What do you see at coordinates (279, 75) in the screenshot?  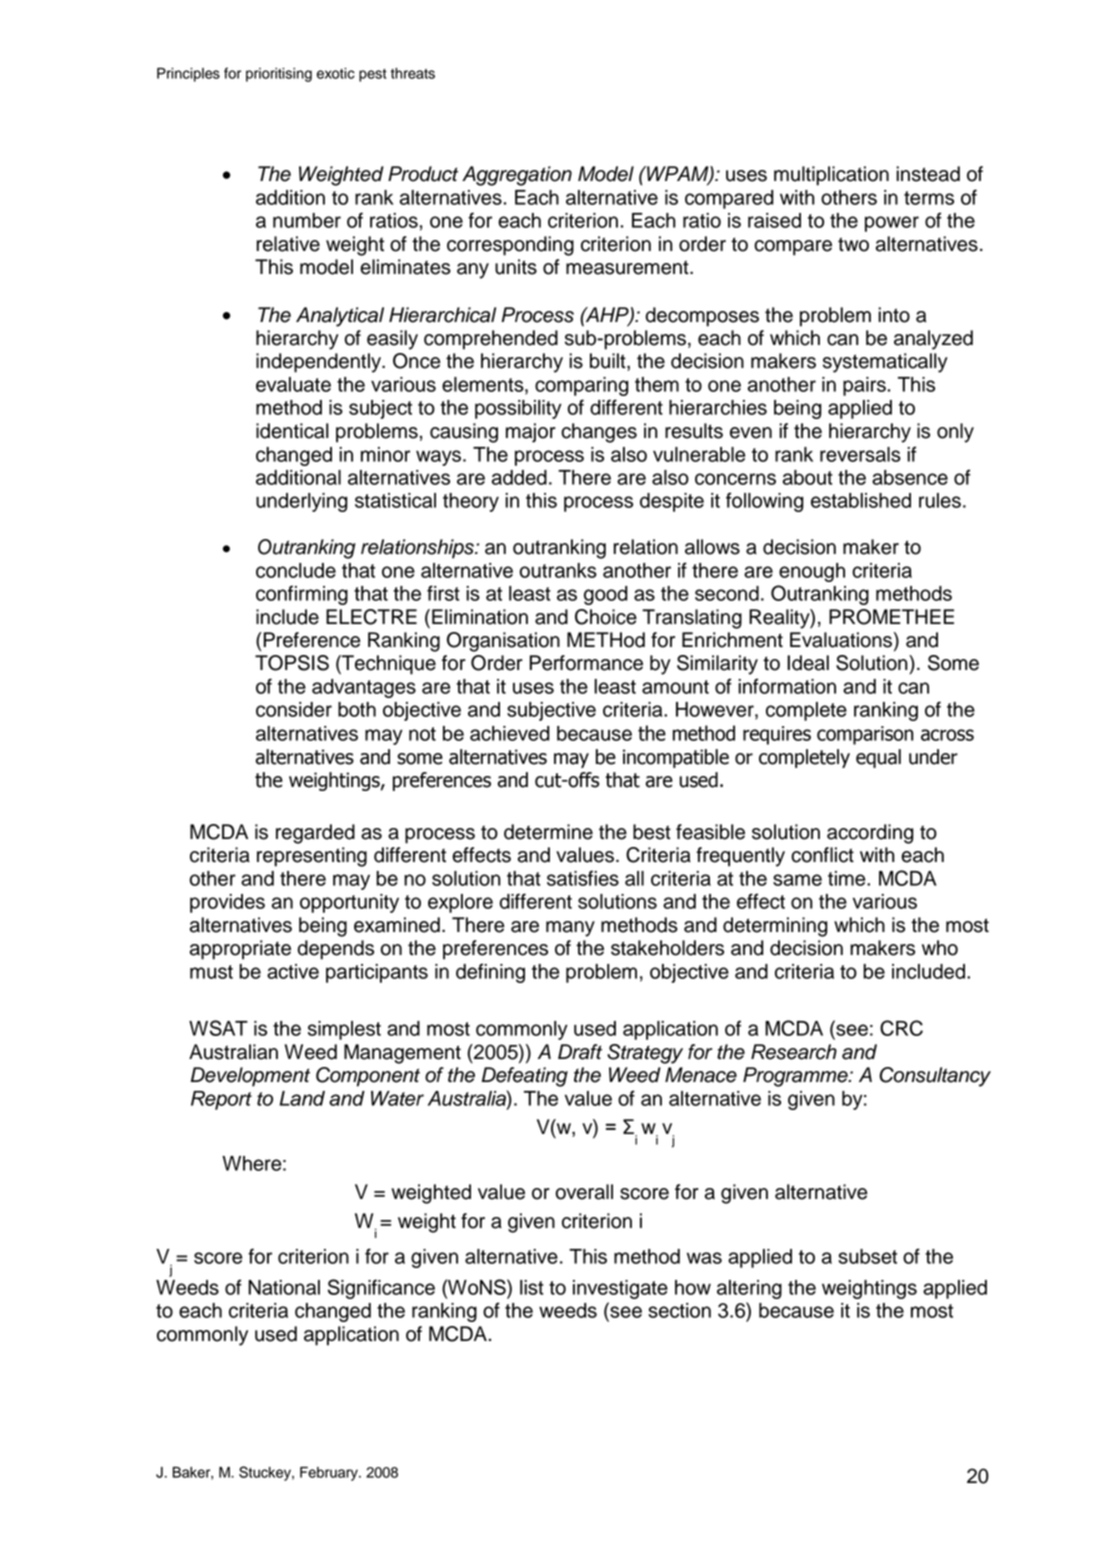 I see `prioritising` at bounding box center [279, 75].
